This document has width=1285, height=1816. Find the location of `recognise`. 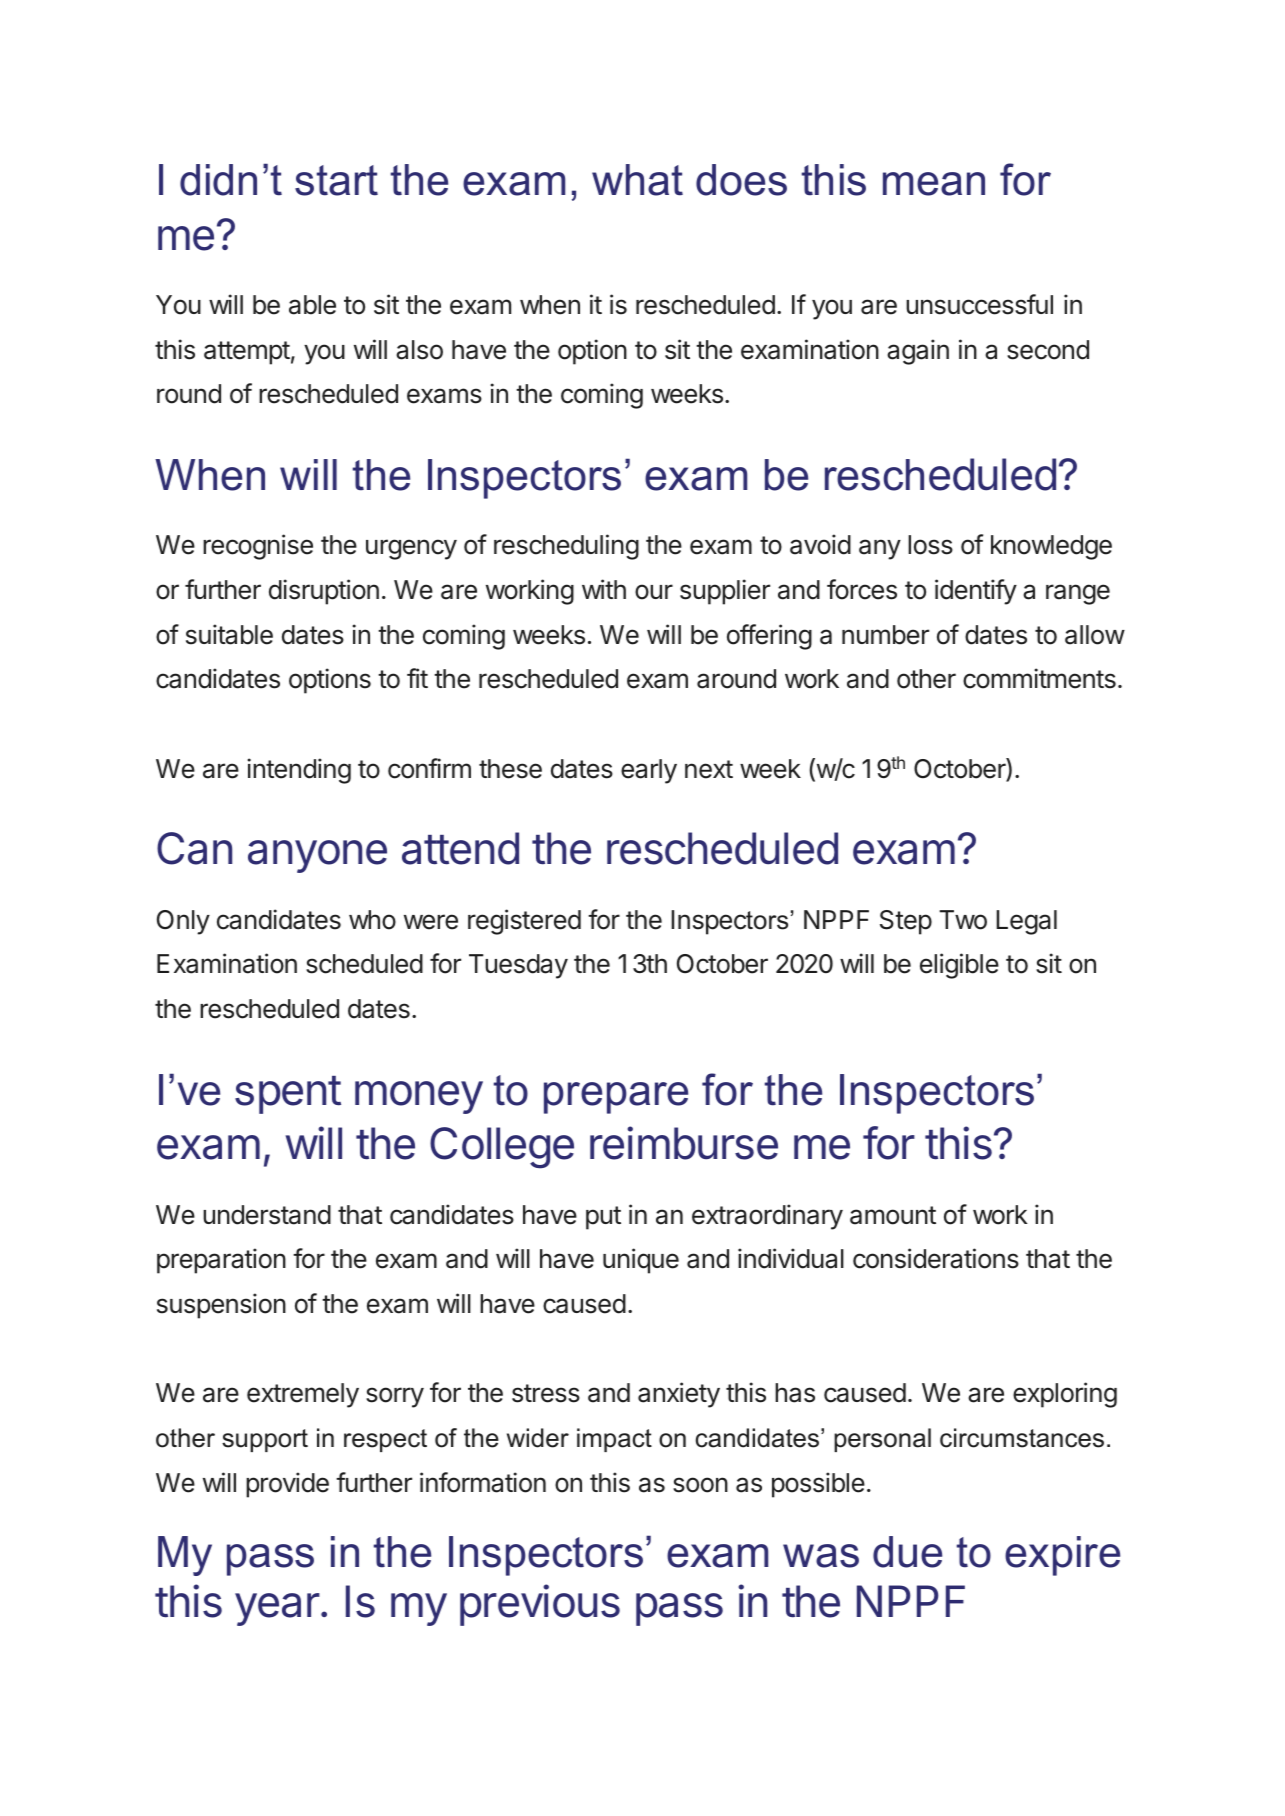

recognise is located at coordinates (258, 547).
